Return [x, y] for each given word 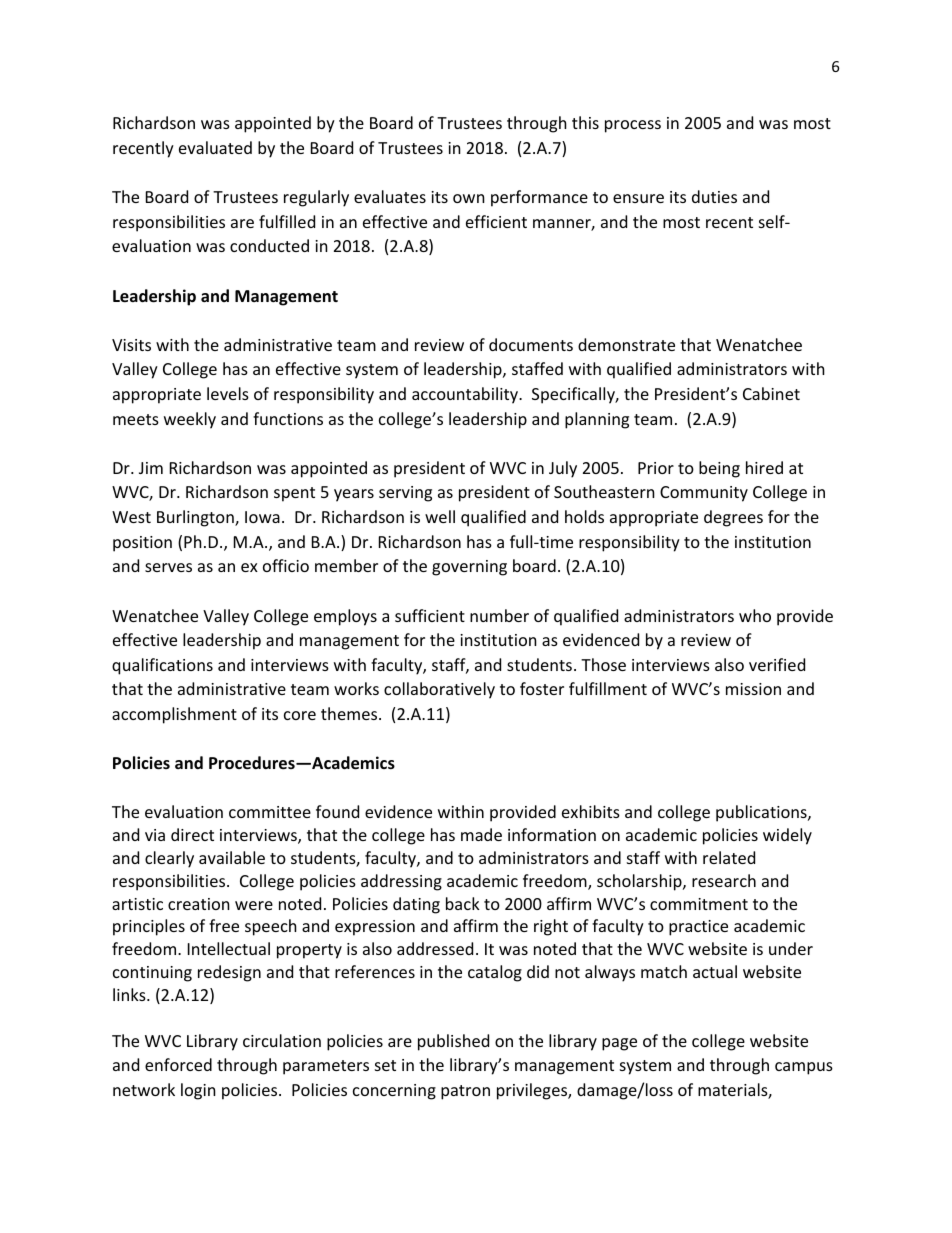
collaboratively [439, 690]
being [719, 469]
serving [405, 494]
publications [762, 813]
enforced [178, 1064]
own [469, 198]
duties [714, 196]
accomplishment [174, 715]
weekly [190, 420]
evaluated [215, 147]
